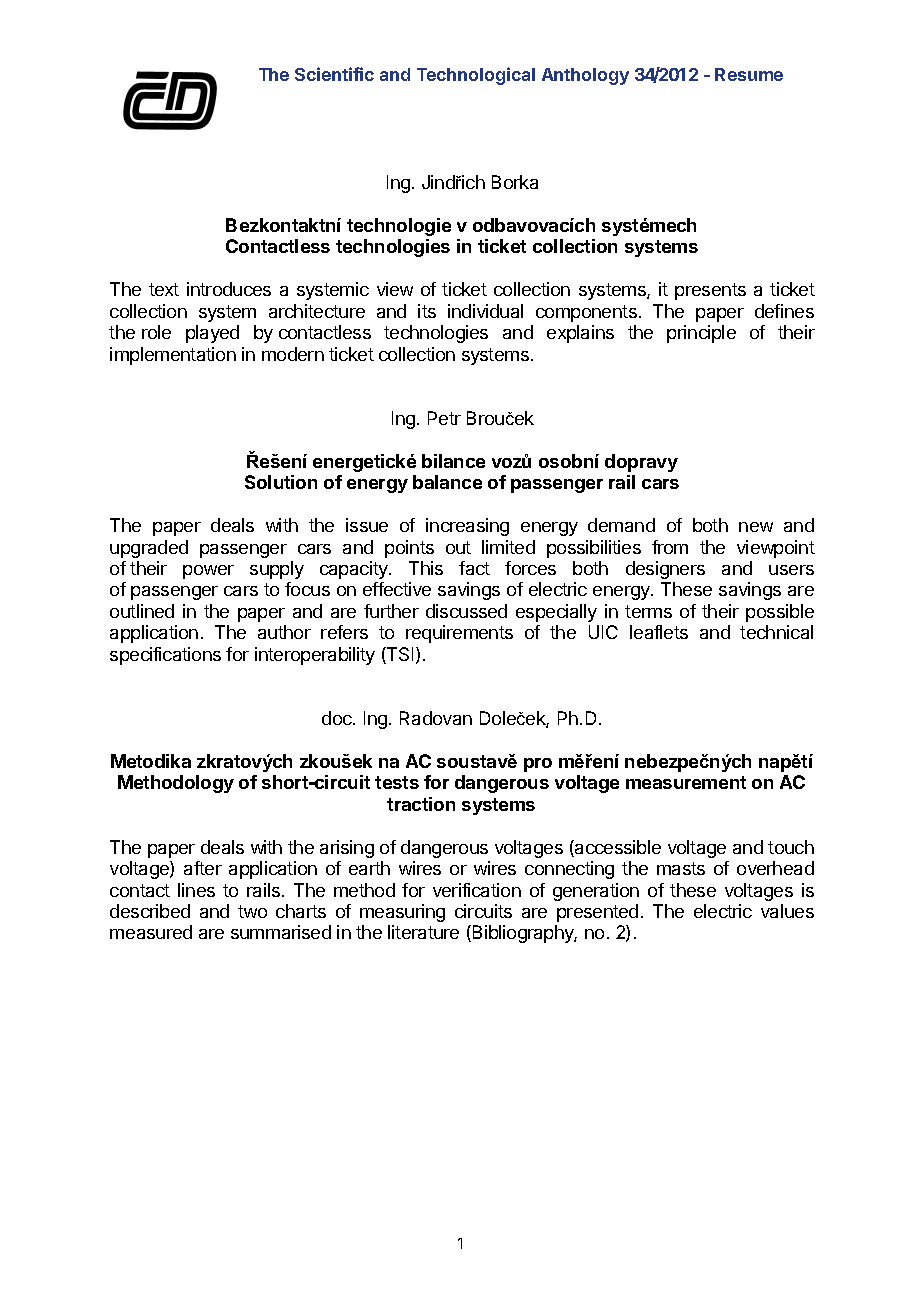 Image resolution: width=924 pixels, height=1308 pixels. Describe the element at coordinates (476, 76) in the screenshot. I see `Technological` at that location.
